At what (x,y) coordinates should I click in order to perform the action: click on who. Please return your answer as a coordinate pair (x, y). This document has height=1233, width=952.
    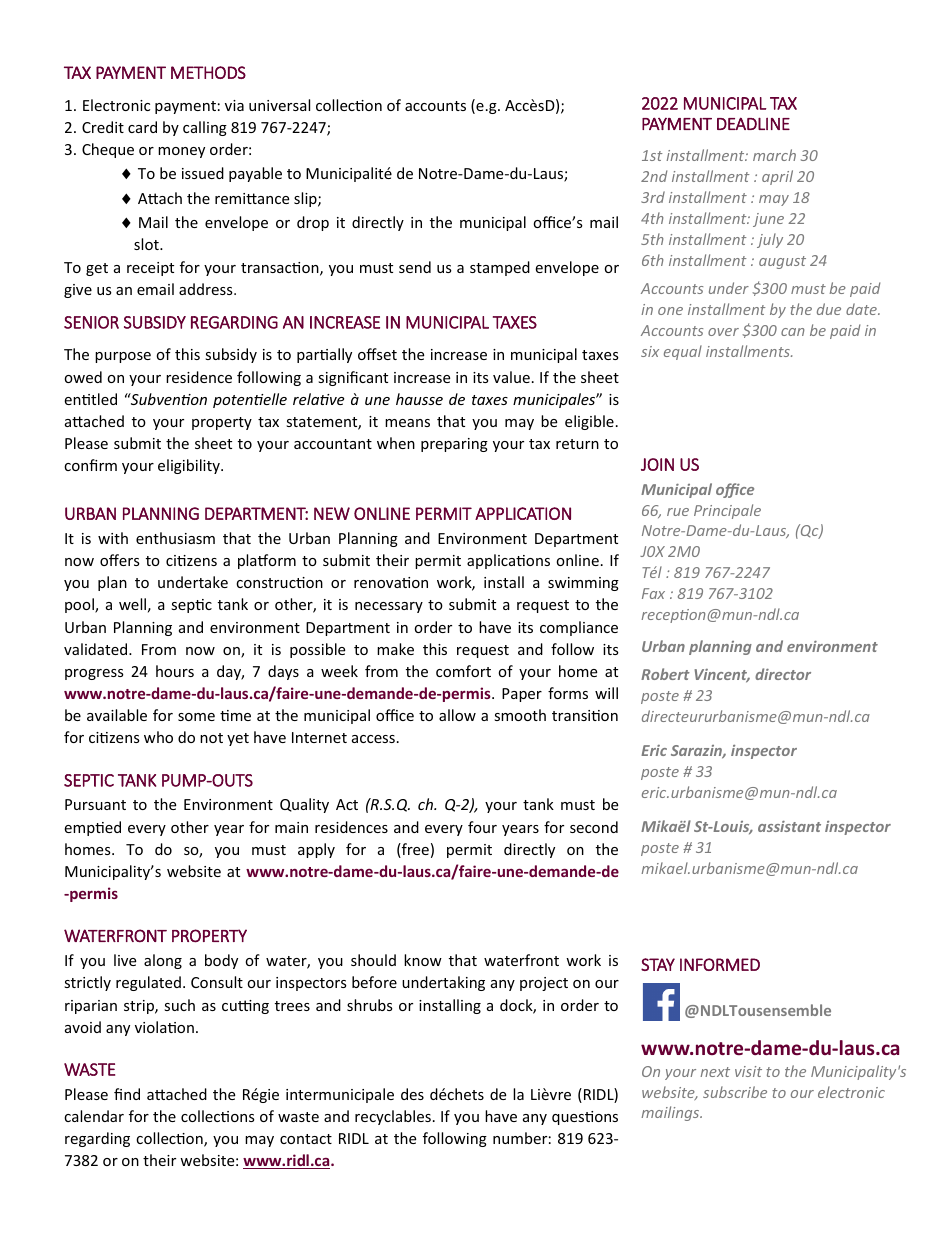
    Looking at the image, I should click on (158, 737).
